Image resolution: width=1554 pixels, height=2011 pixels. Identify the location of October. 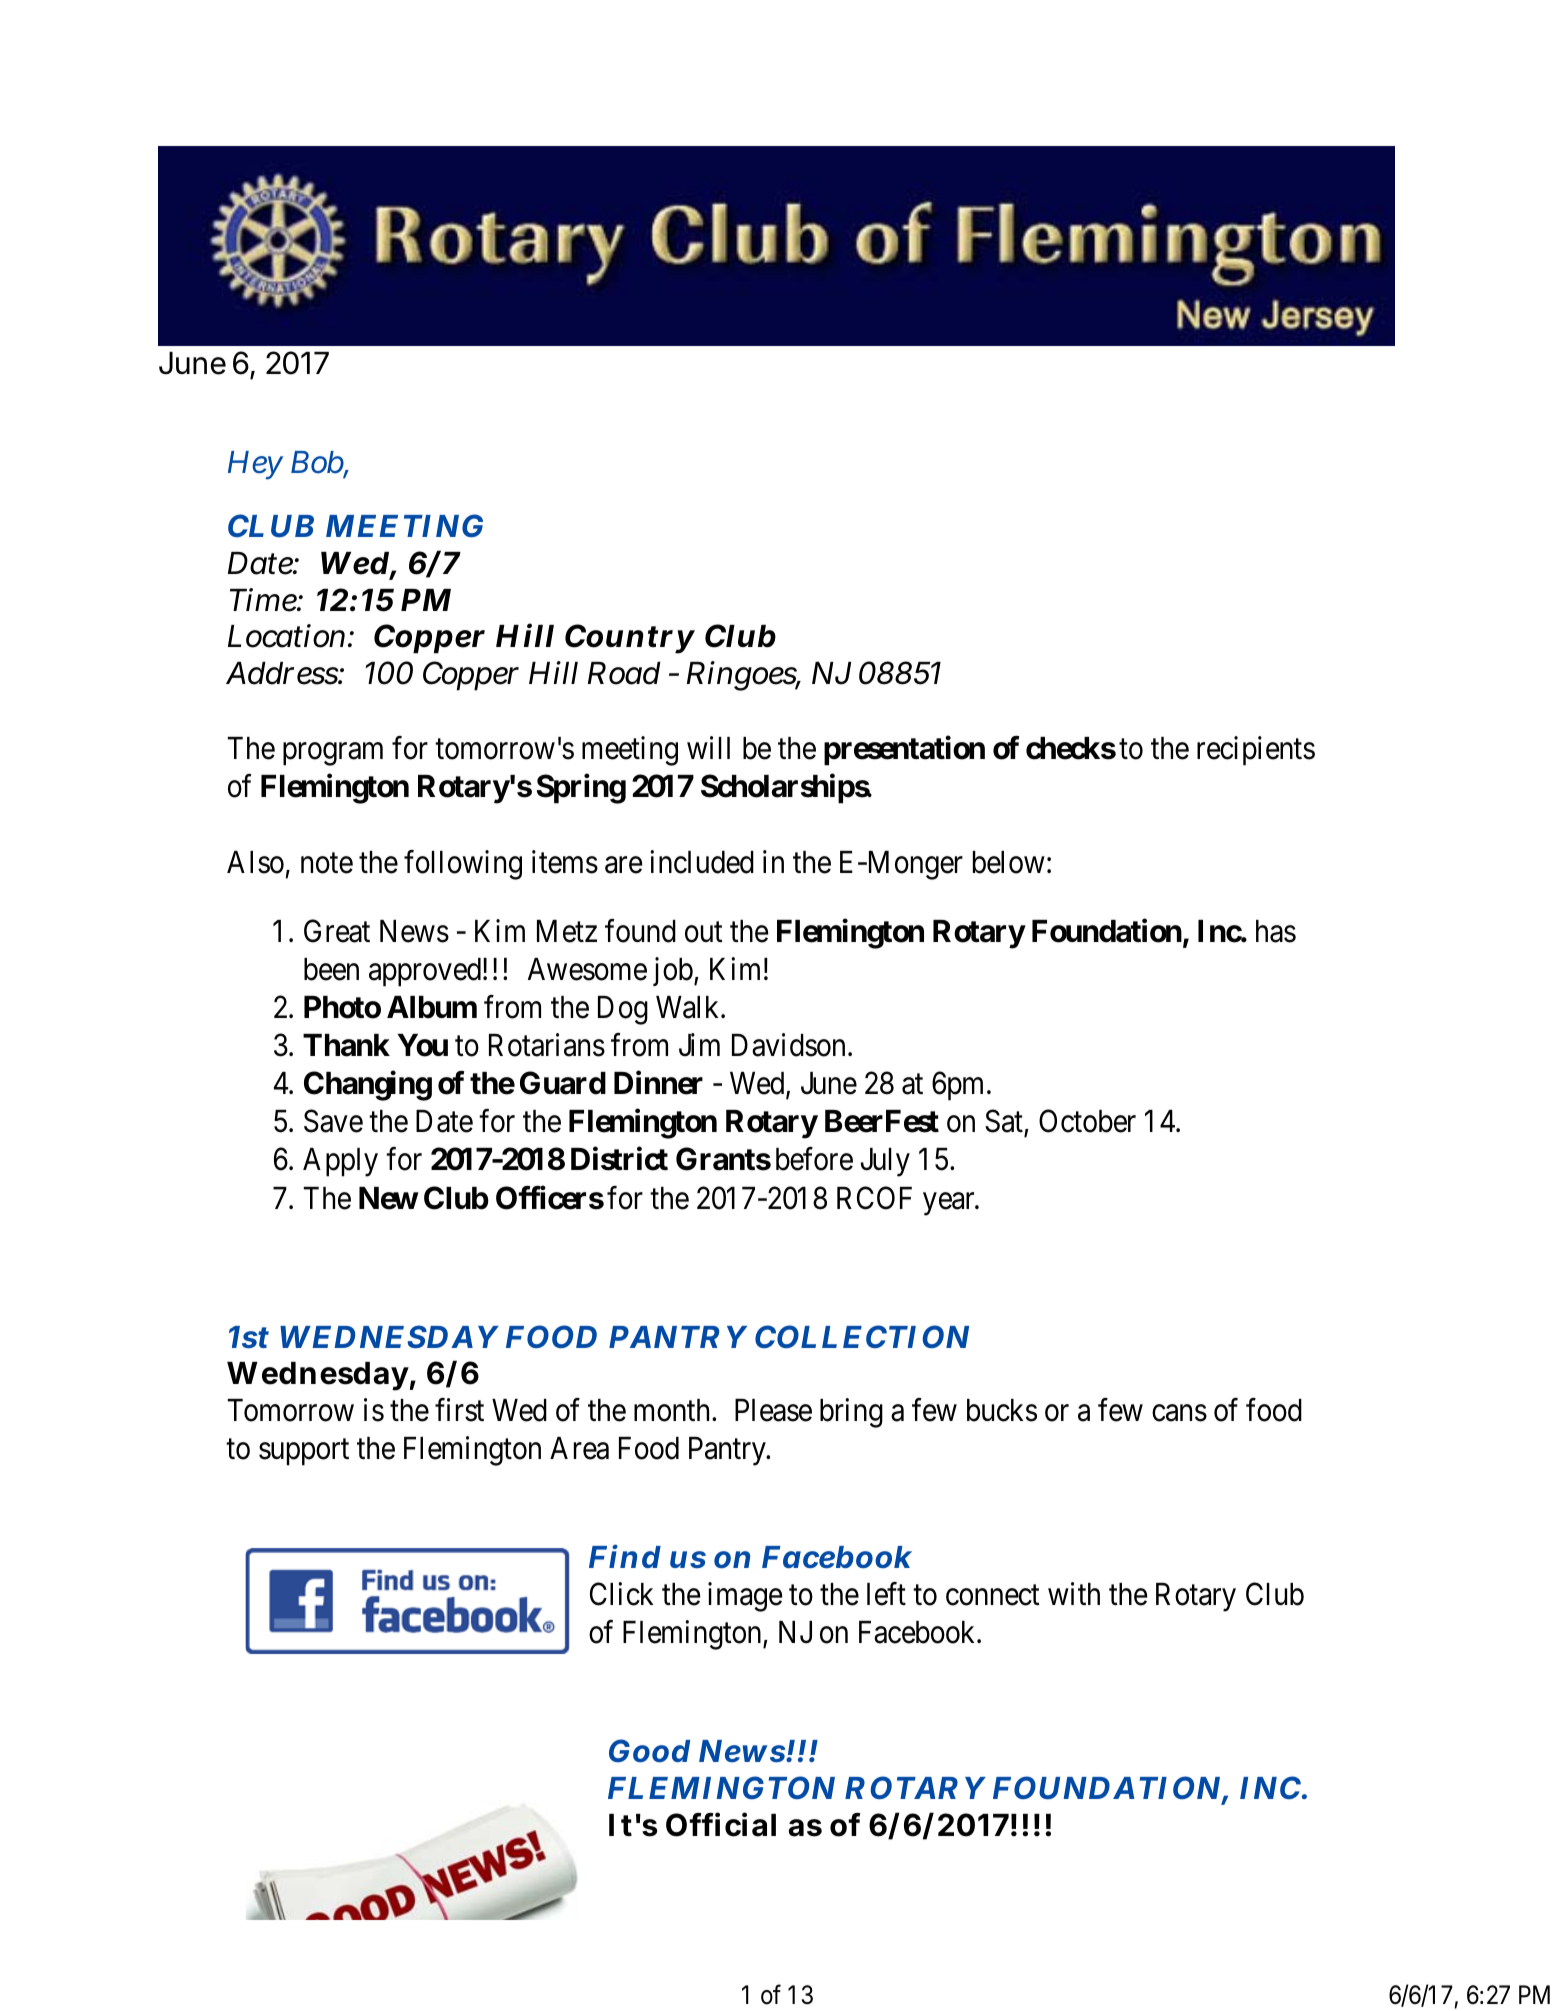
(1087, 1121).
